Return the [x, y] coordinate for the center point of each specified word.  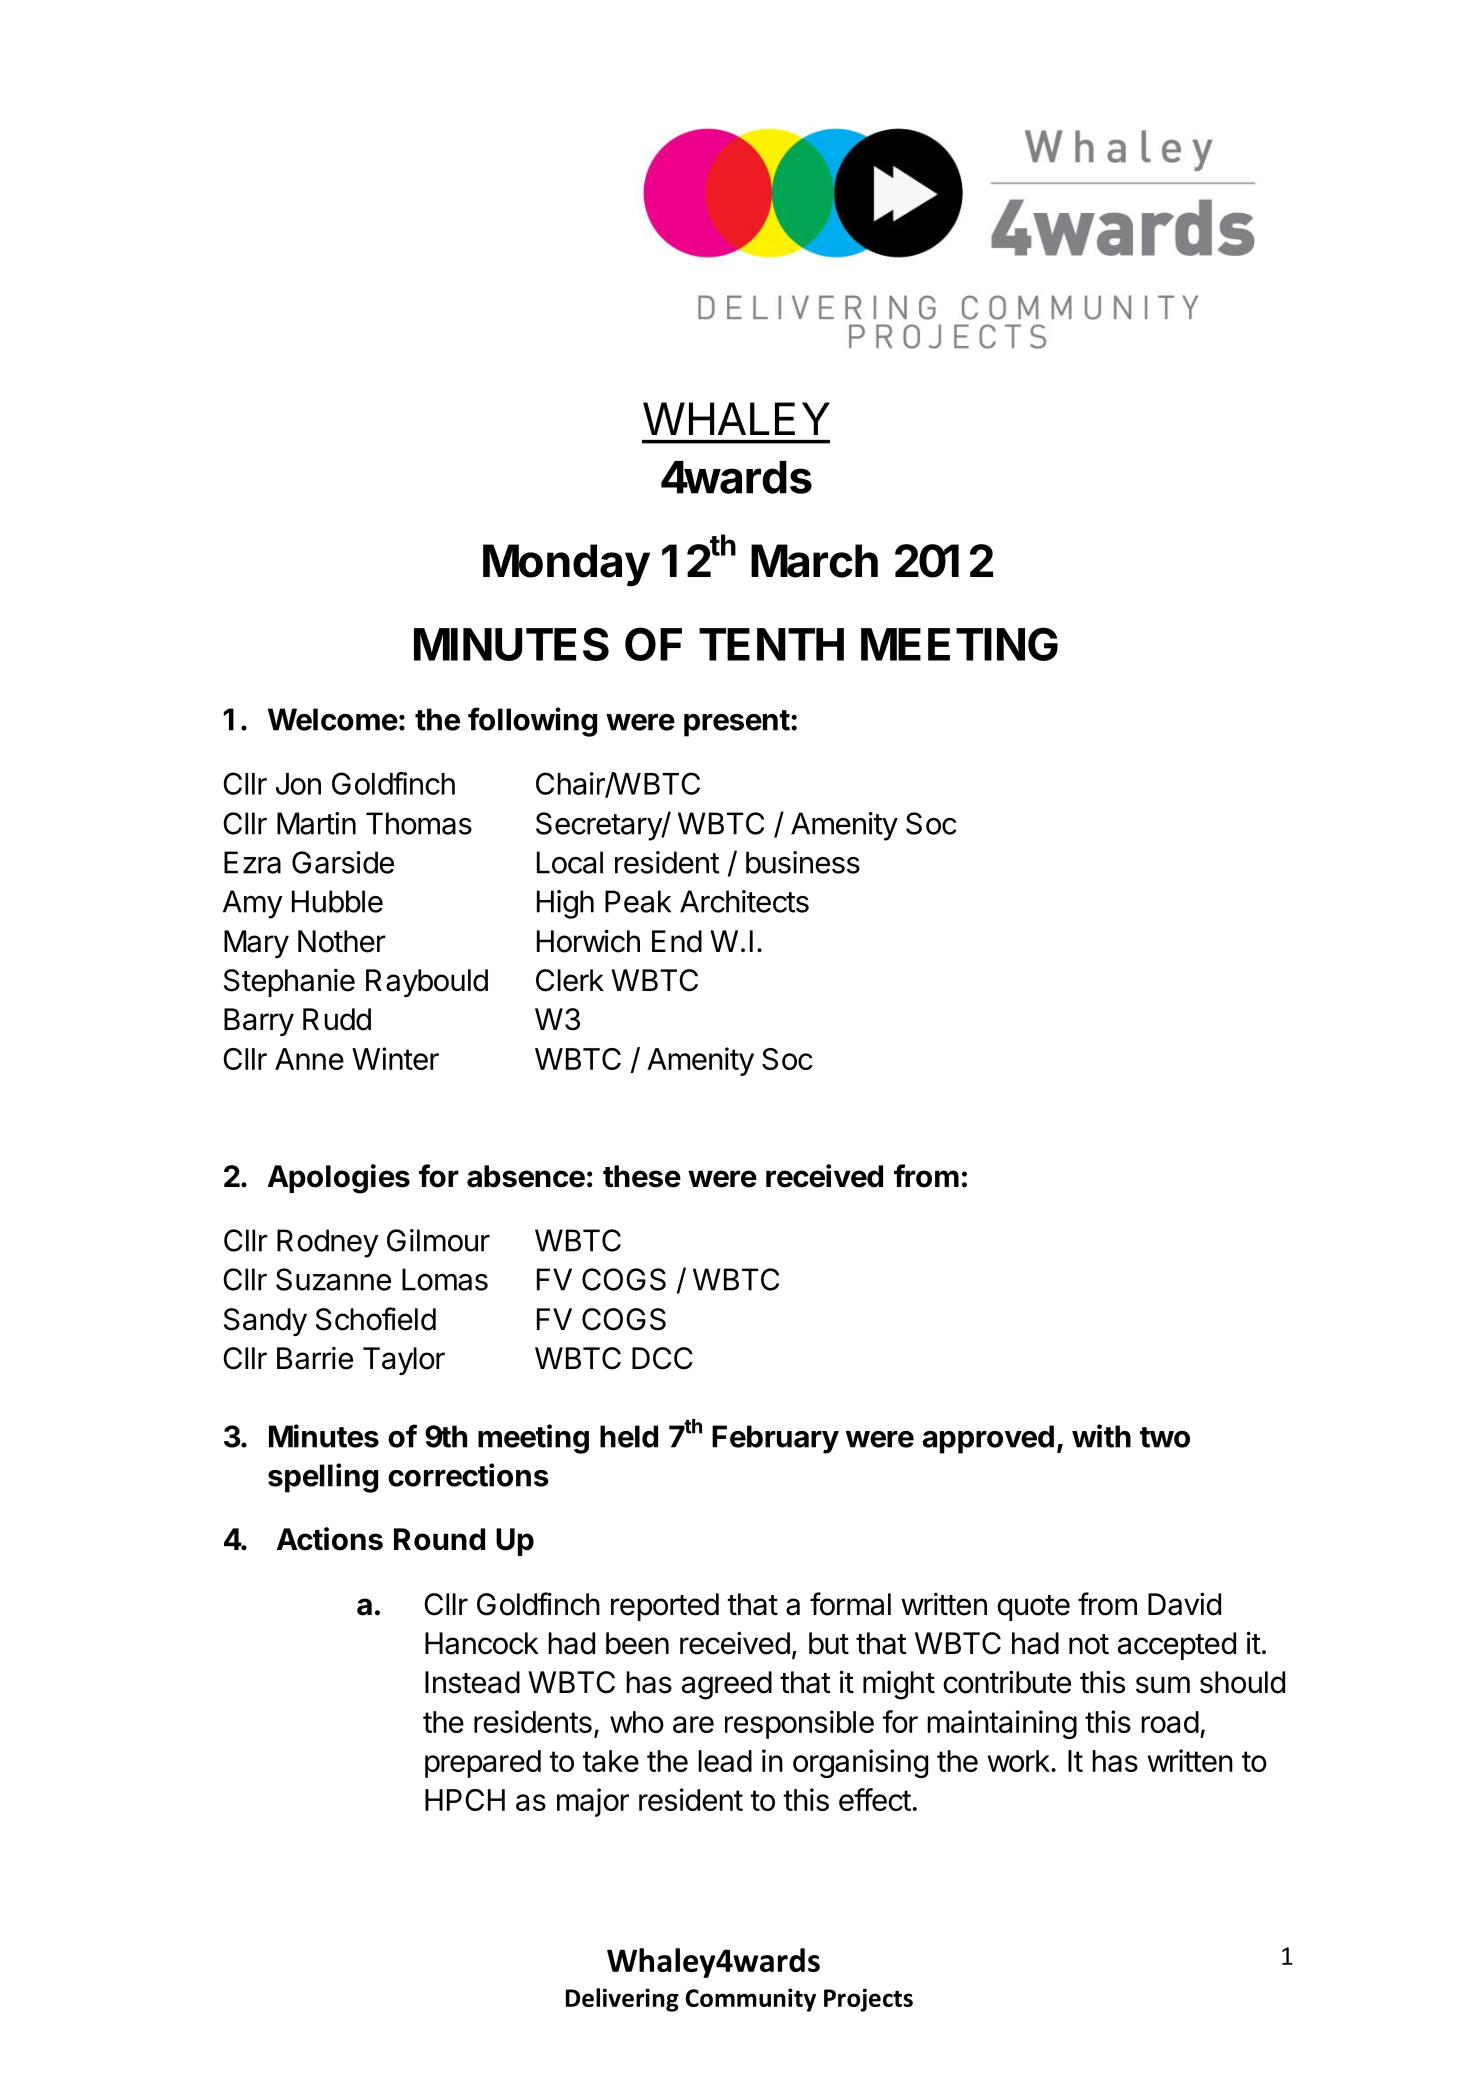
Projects [868, 2000]
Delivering [622, 2000]
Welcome [333, 719]
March [814, 561]
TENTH [771, 644]
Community [751, 2000]
